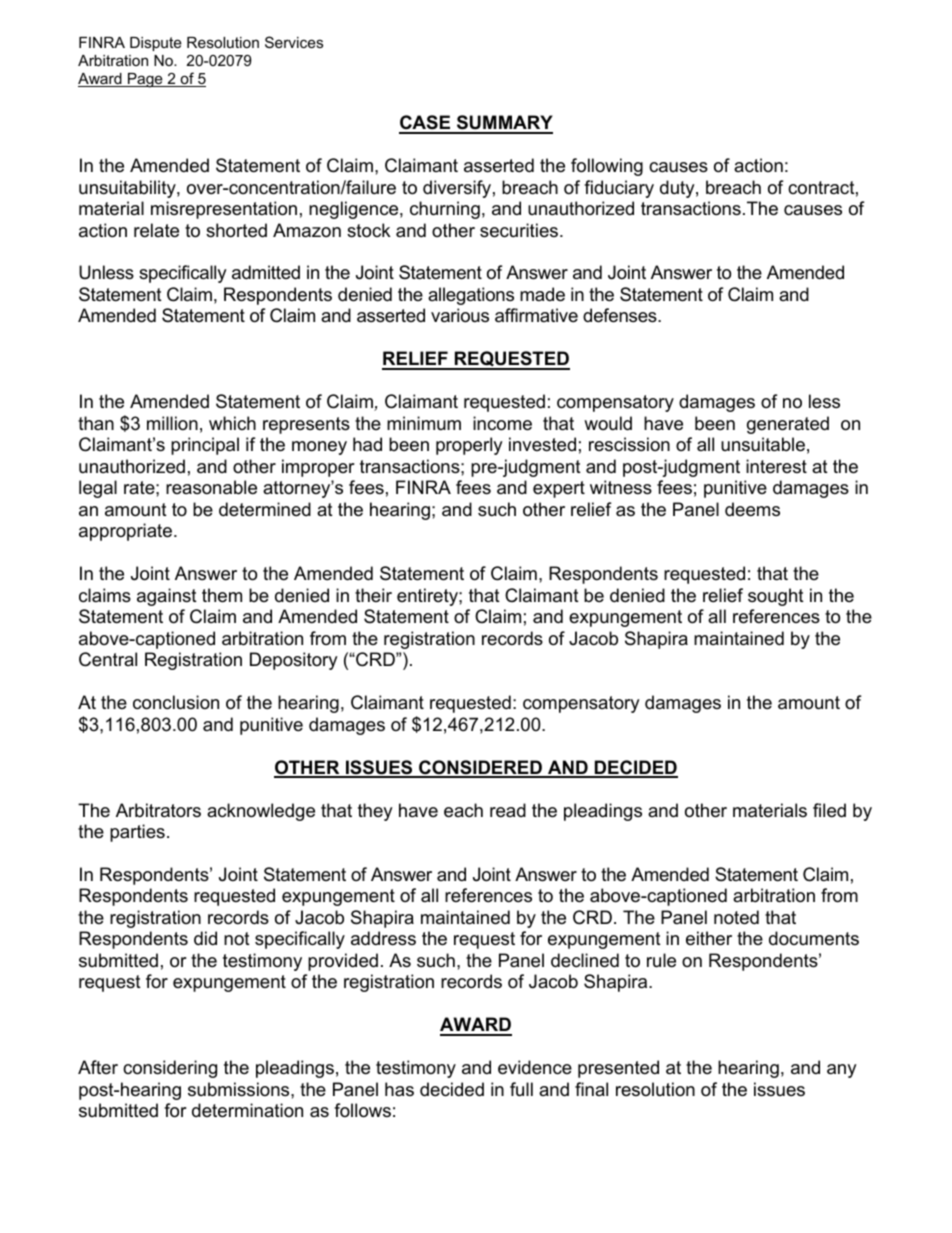  I want to click on read, so click(508, 810).
